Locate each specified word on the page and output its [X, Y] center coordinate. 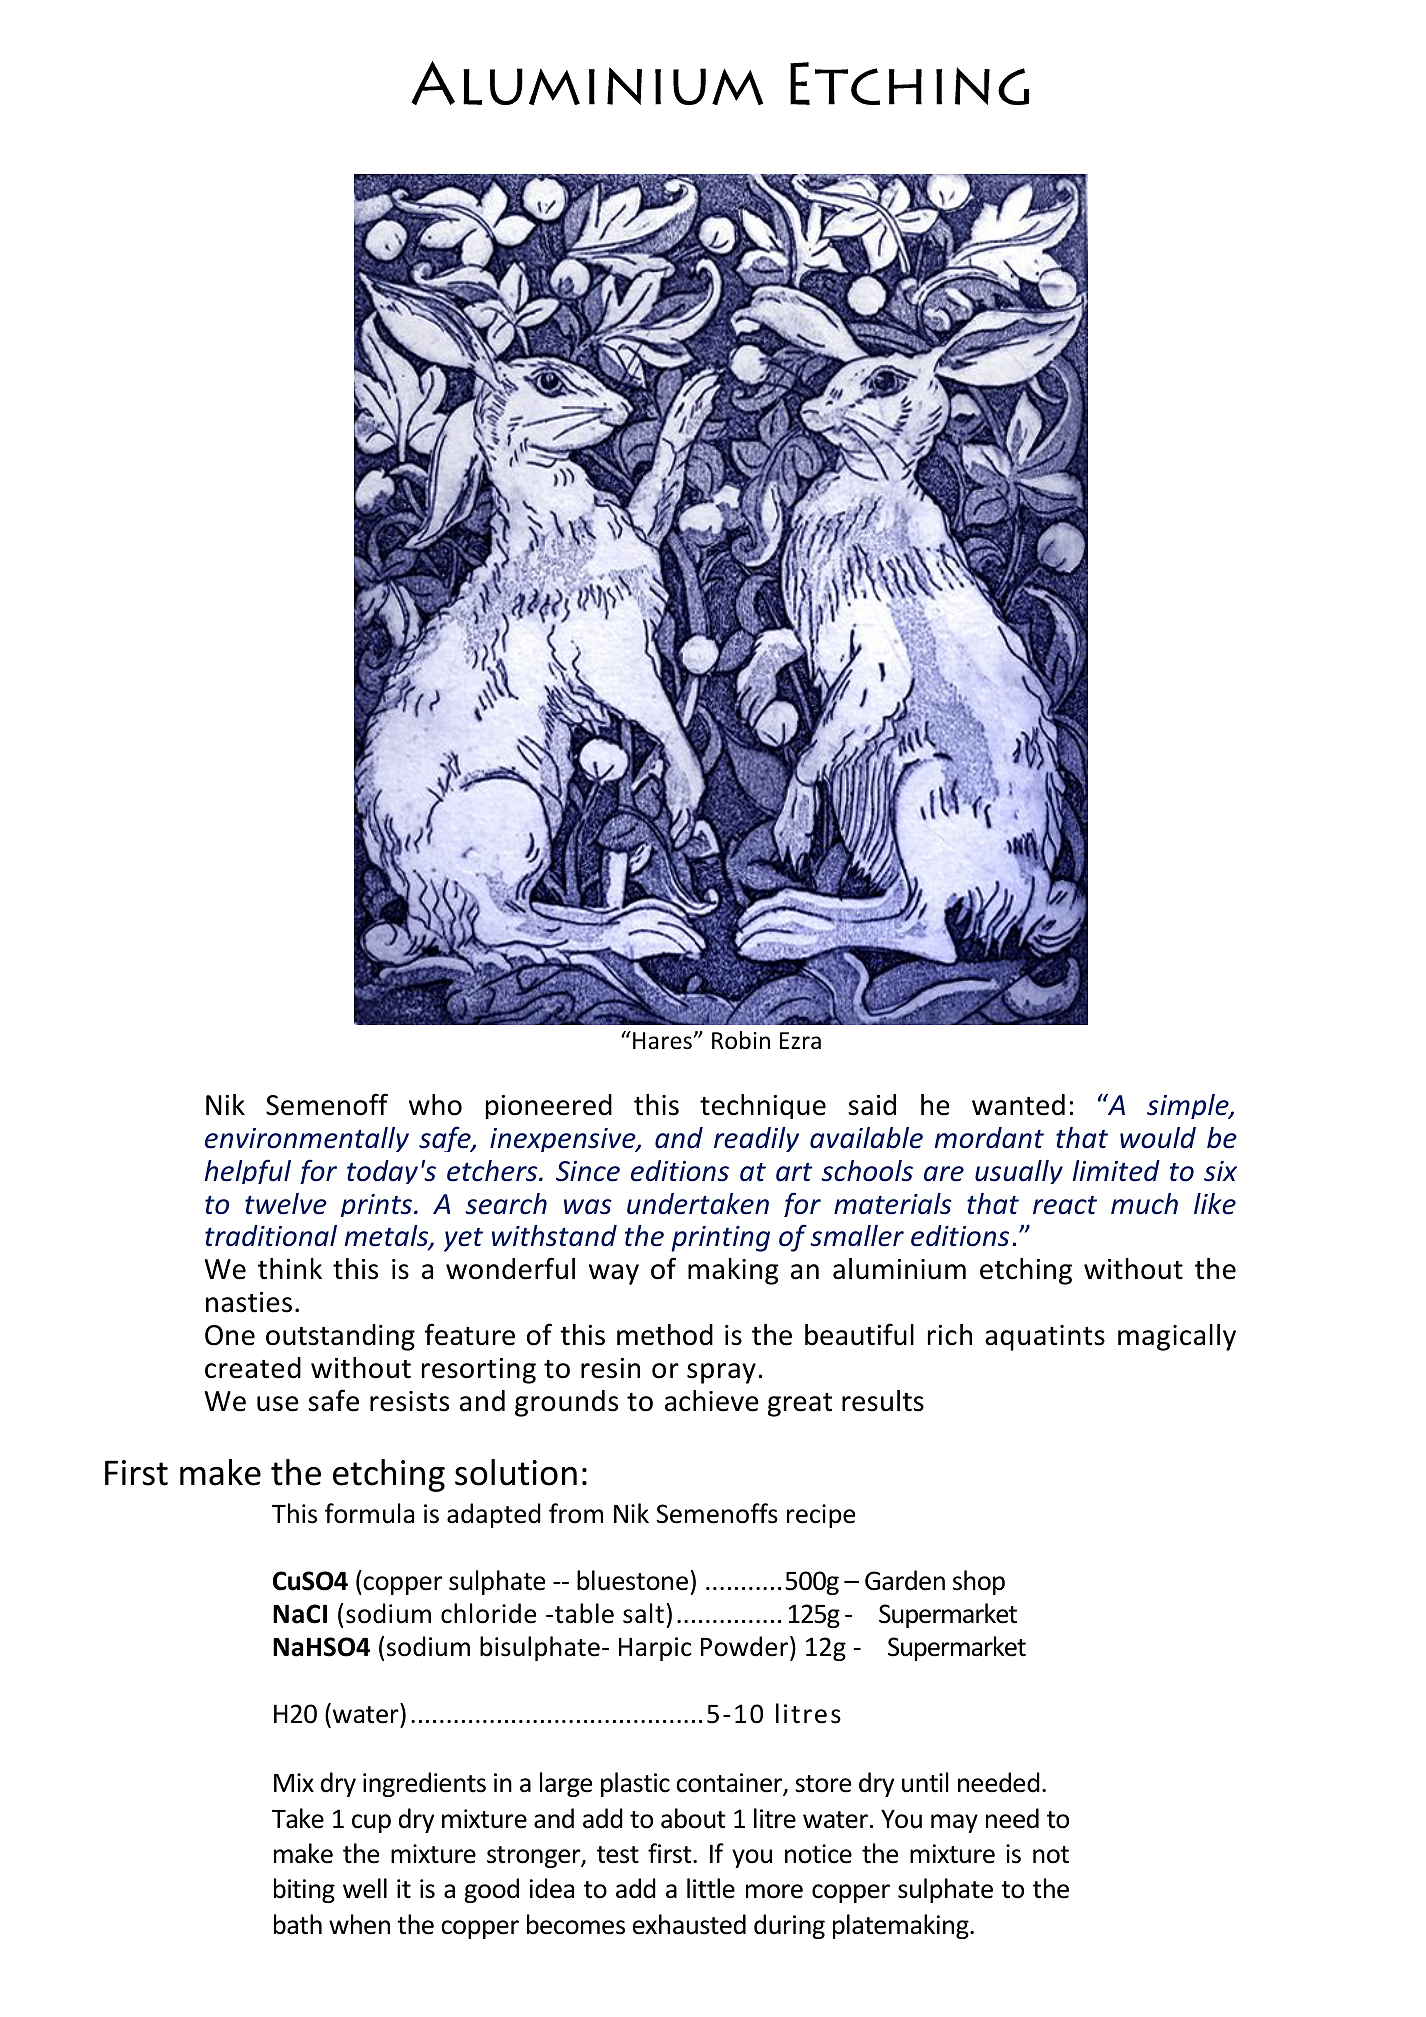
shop [979, 1582]
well [365, 1888]
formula [369, 1513]
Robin [741, 1040]
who [435, 1105]
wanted [1018, 1105]
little [711, 1888]
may [954, 1823]
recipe [821, 1516]
